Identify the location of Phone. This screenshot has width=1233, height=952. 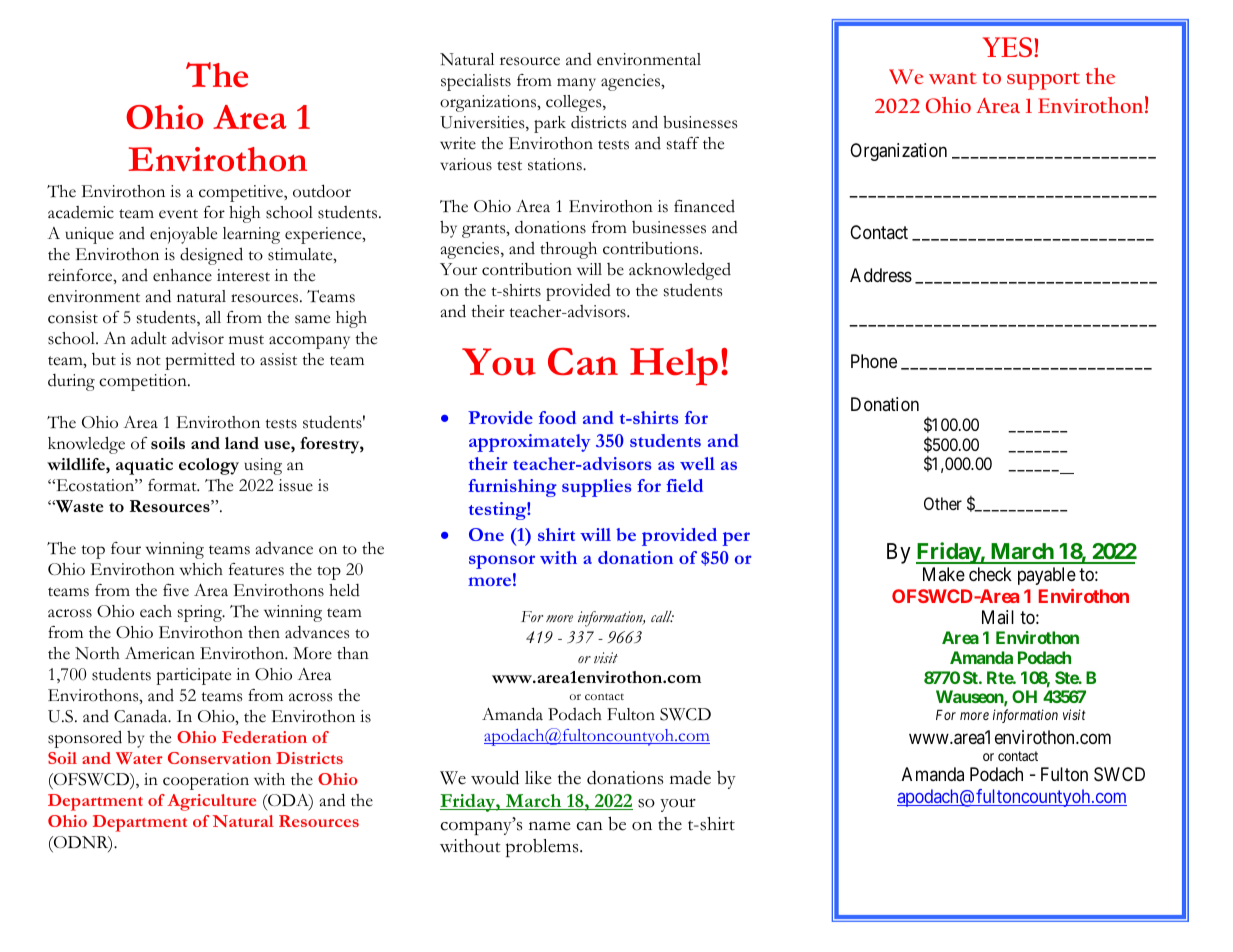
(874, 361).
